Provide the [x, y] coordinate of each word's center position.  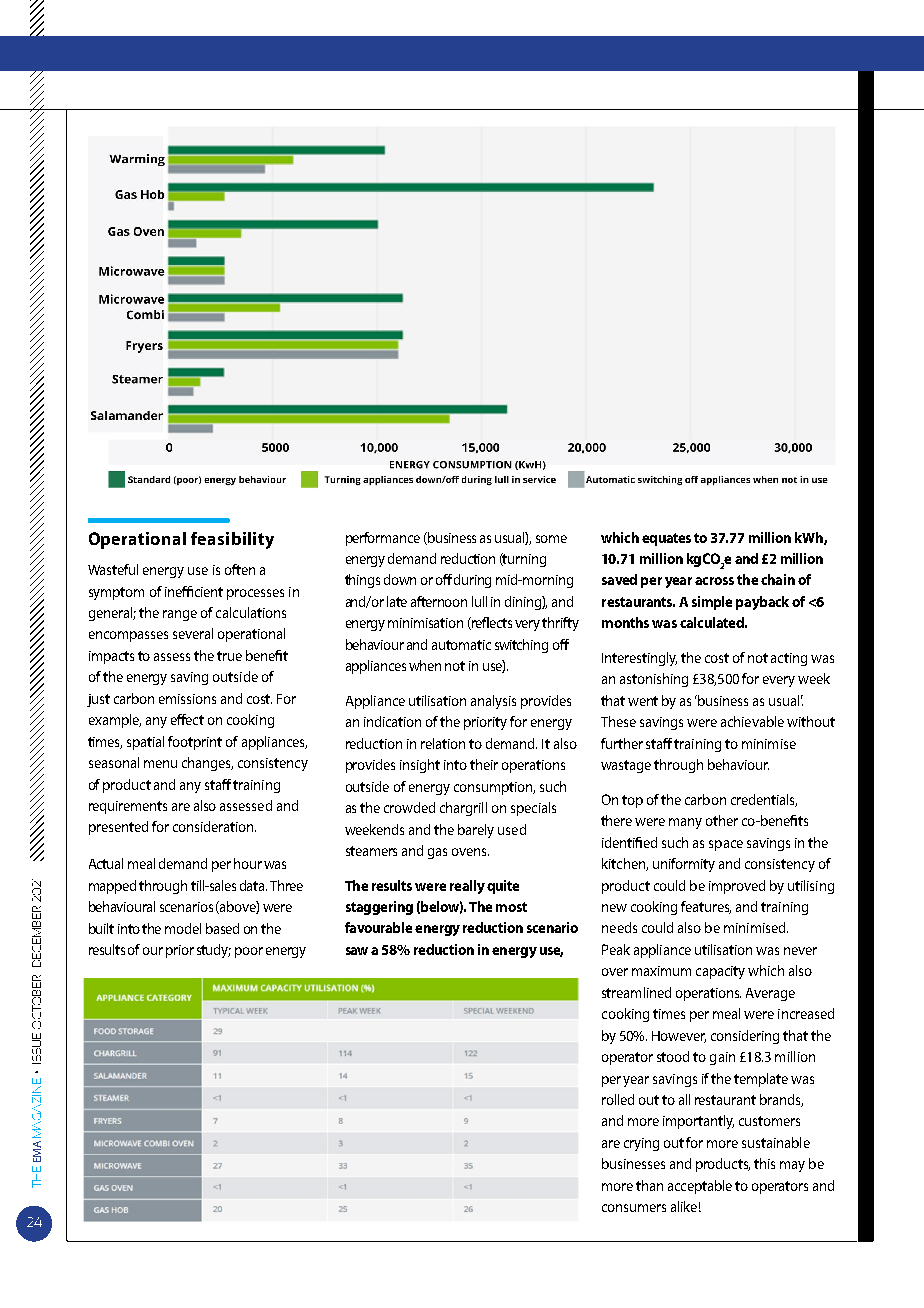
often [240, 569]
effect [187, 719]
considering [745, 1037]
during [472, 581]
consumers [634, 1208]
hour [248, 863]
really [467, 887]
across [714, 581]
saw [357, 951]
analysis [493, 702]
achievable [752, 721]
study [214, 951]
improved [737, 887]
